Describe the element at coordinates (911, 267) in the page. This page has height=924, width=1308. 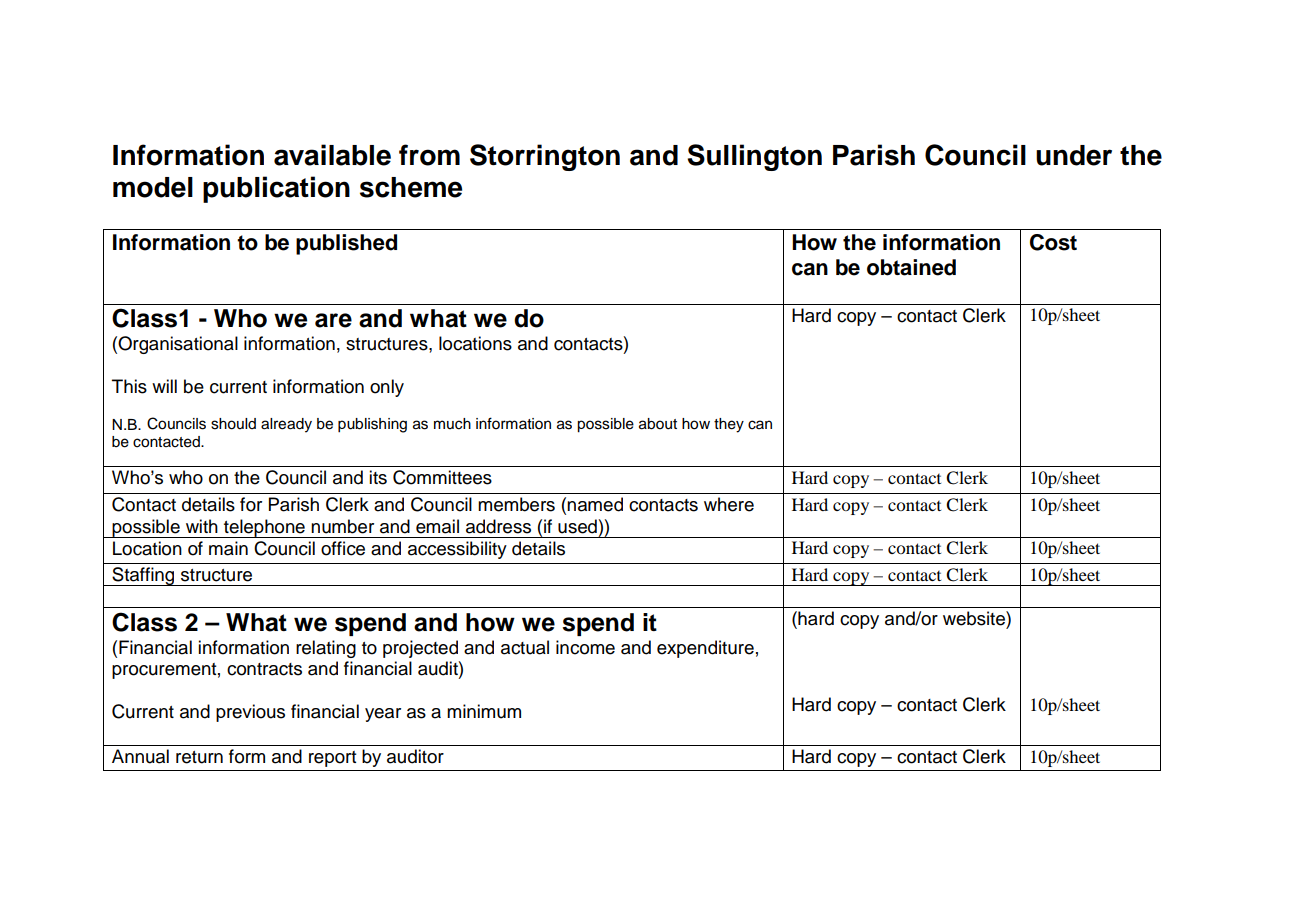
I see `obtained` at that location.
